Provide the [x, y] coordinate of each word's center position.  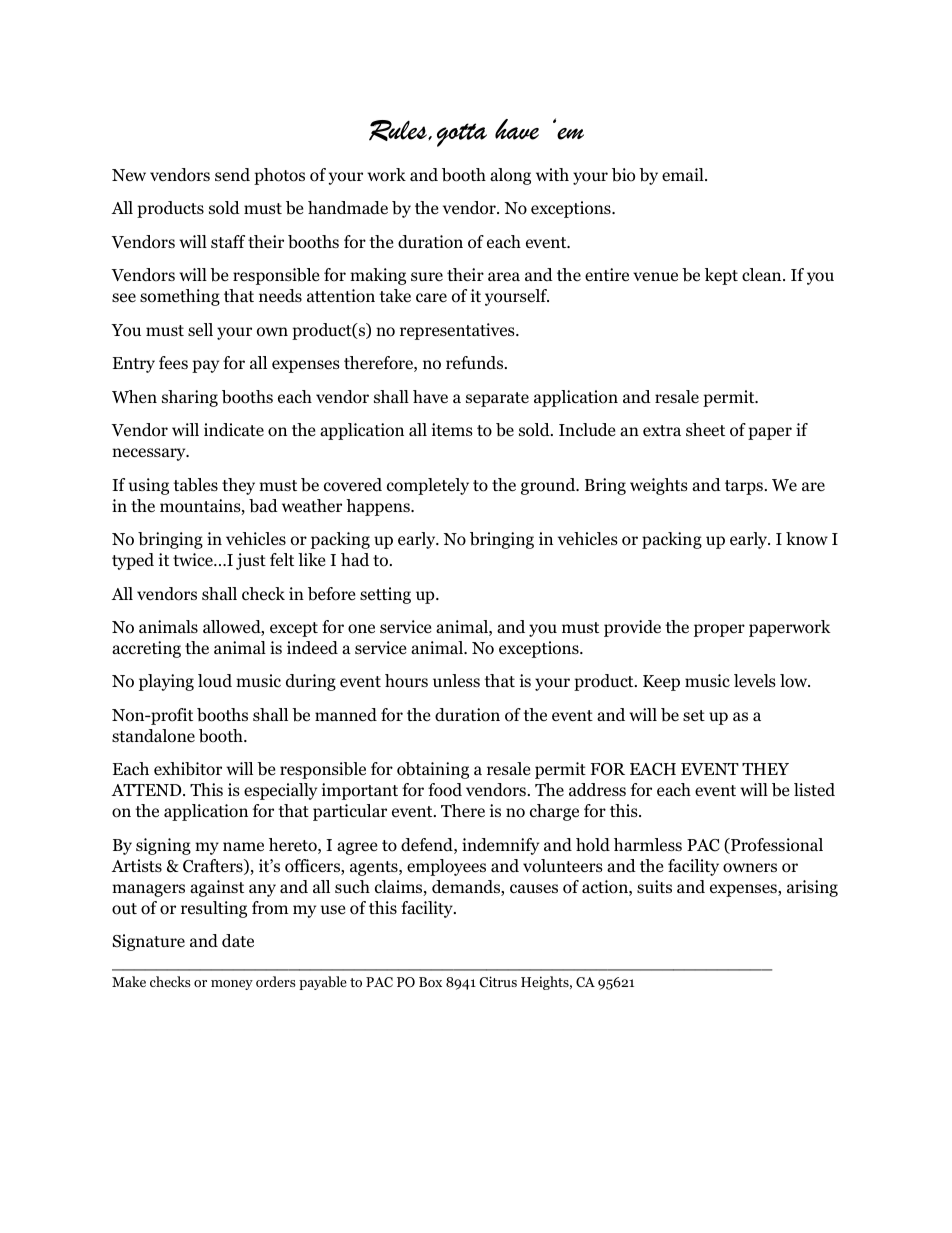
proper [719, 630]
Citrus [498, 981]
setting [385, 595]
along [510, 176]
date [238, 940]
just [251, 561]
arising [812, 888]
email [684, 175]
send [232, 175]
